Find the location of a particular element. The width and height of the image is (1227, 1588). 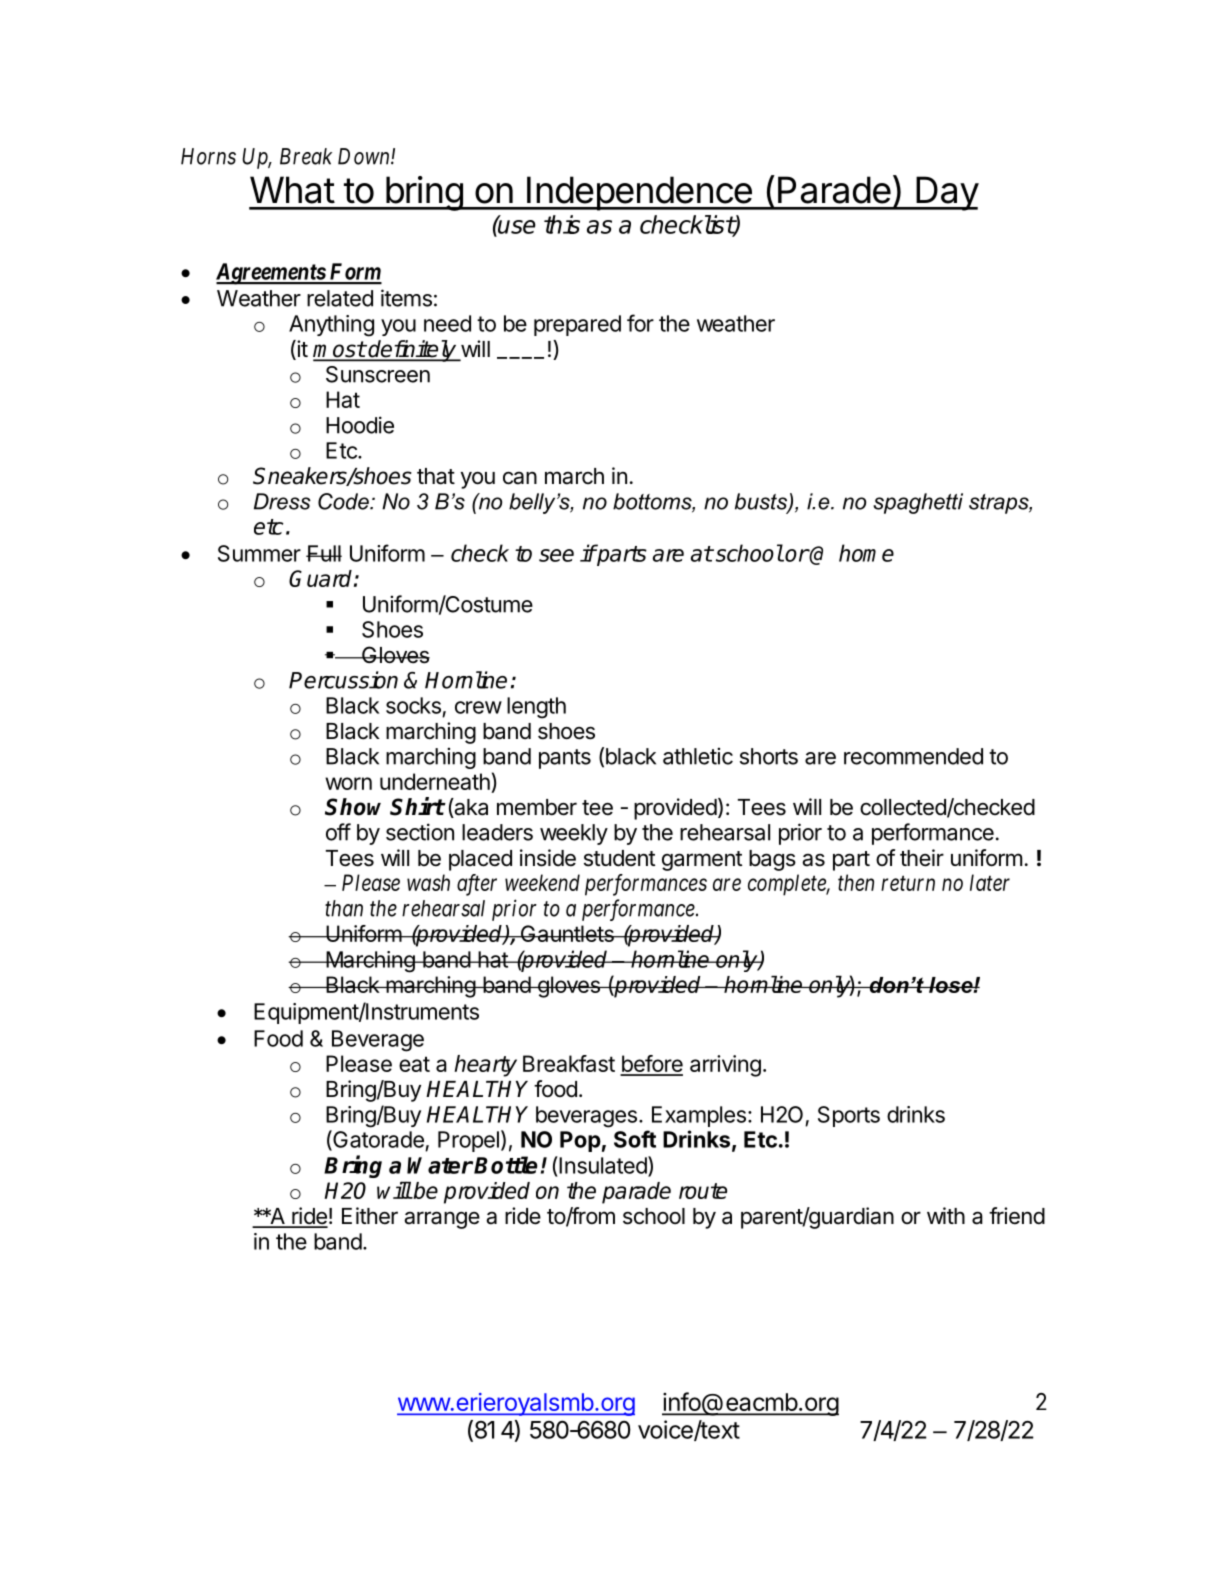

worn is located at coordinates (348, 783).
